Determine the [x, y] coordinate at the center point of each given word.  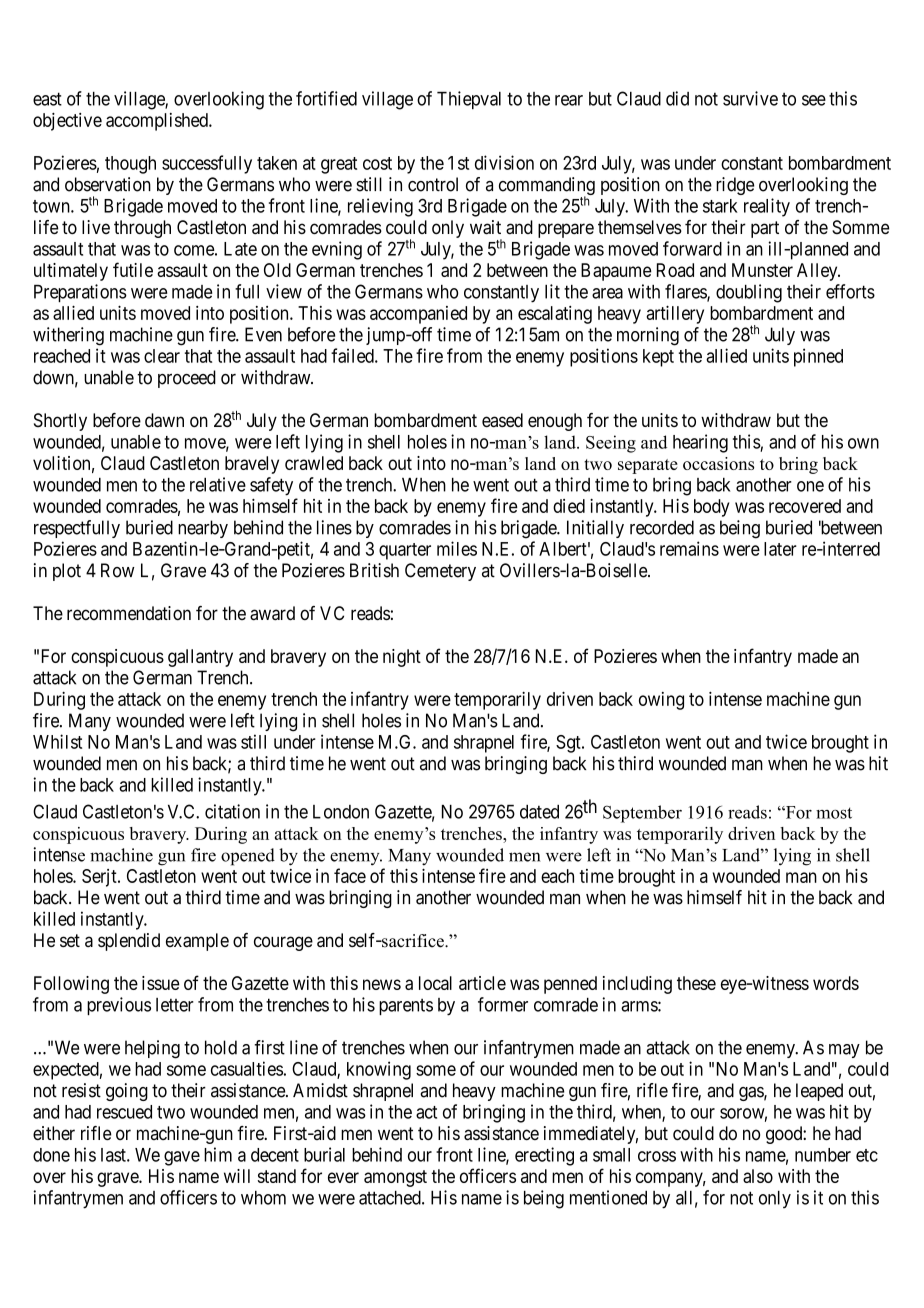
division [504, 162]
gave [182, 1158]
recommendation [129, 613]
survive [750, 98]
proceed [187, 379]
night [402, 658]
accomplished [158, 122]
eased [502, 420]
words [836, 983]
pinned [818, 357]
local [435, 983]
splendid [129, 942]
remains [689, 548]
